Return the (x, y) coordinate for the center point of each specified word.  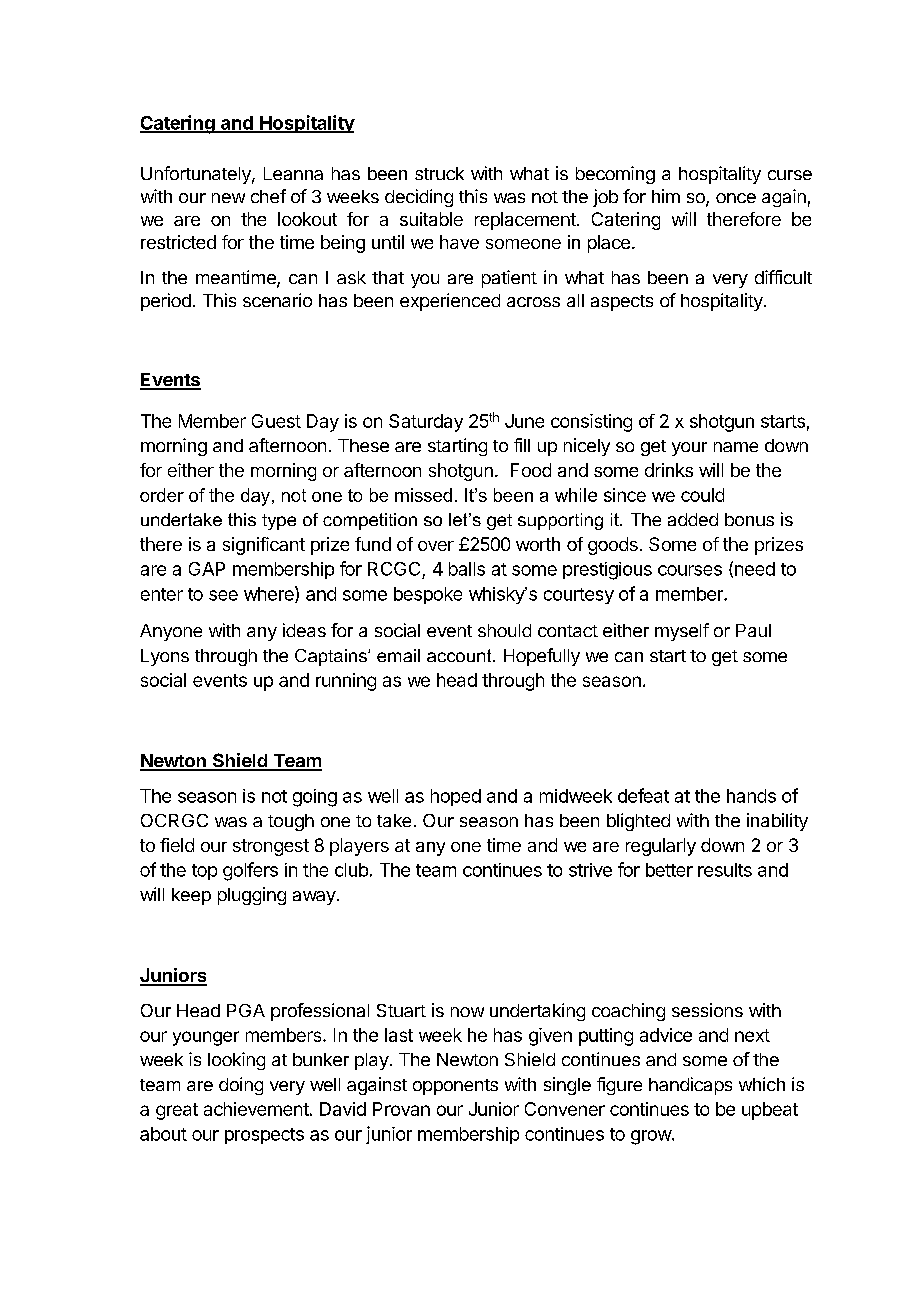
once (736, 198)
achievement (256, 1109)
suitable (431, 219)
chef (268, 196)
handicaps (690, 1086)
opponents (455, 1087)
